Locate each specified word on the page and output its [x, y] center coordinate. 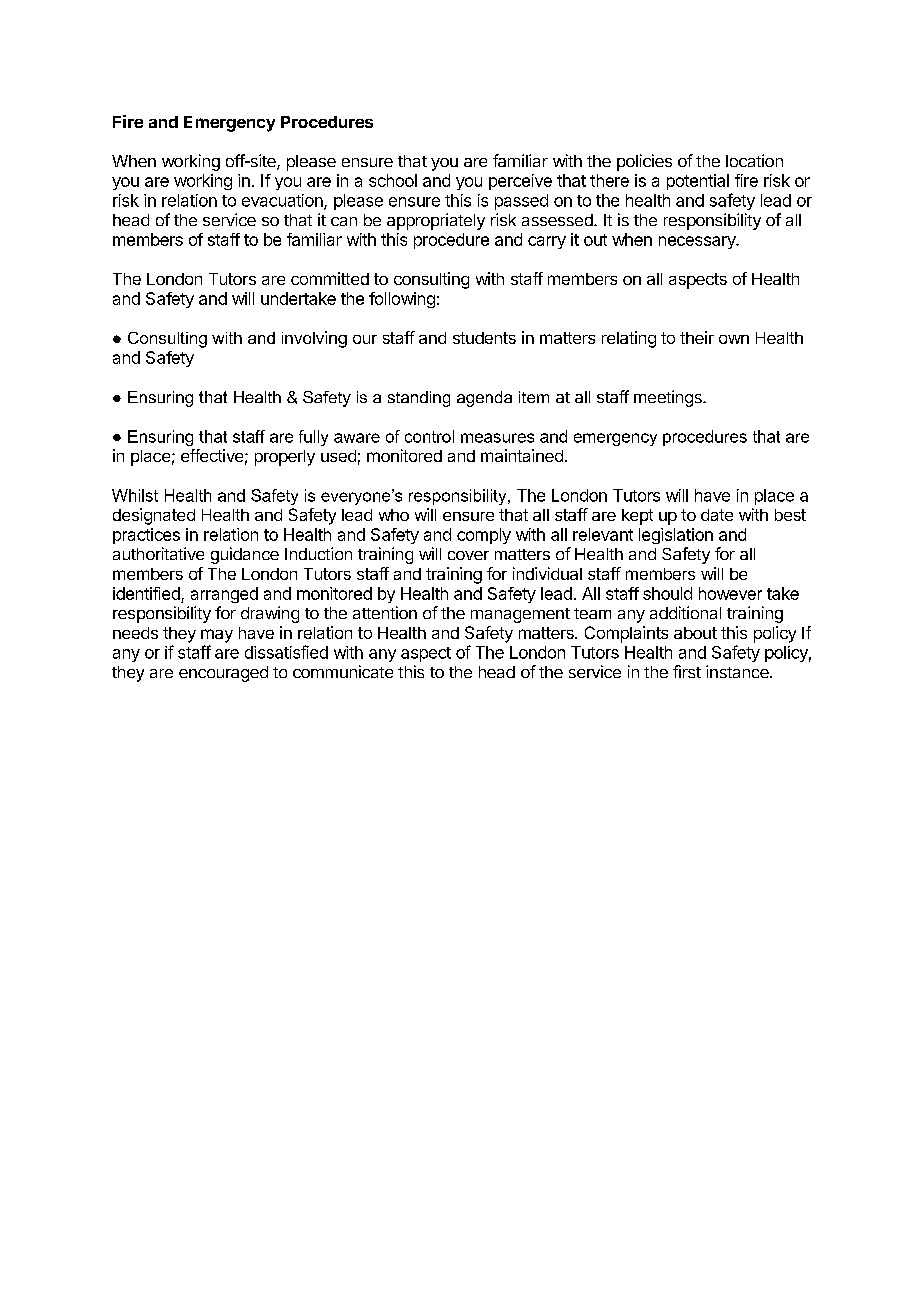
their [697, 337]
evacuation [283, 201]
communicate [343, 671]
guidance [245, 555]
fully [313, 438]
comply [484, 536]
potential [698, 182]
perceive [520, 182]
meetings [669, 398]
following [402, 300]
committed [330, 278]
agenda [484, 399]
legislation [676, 536]
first [687, 671]
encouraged [223, 674]
